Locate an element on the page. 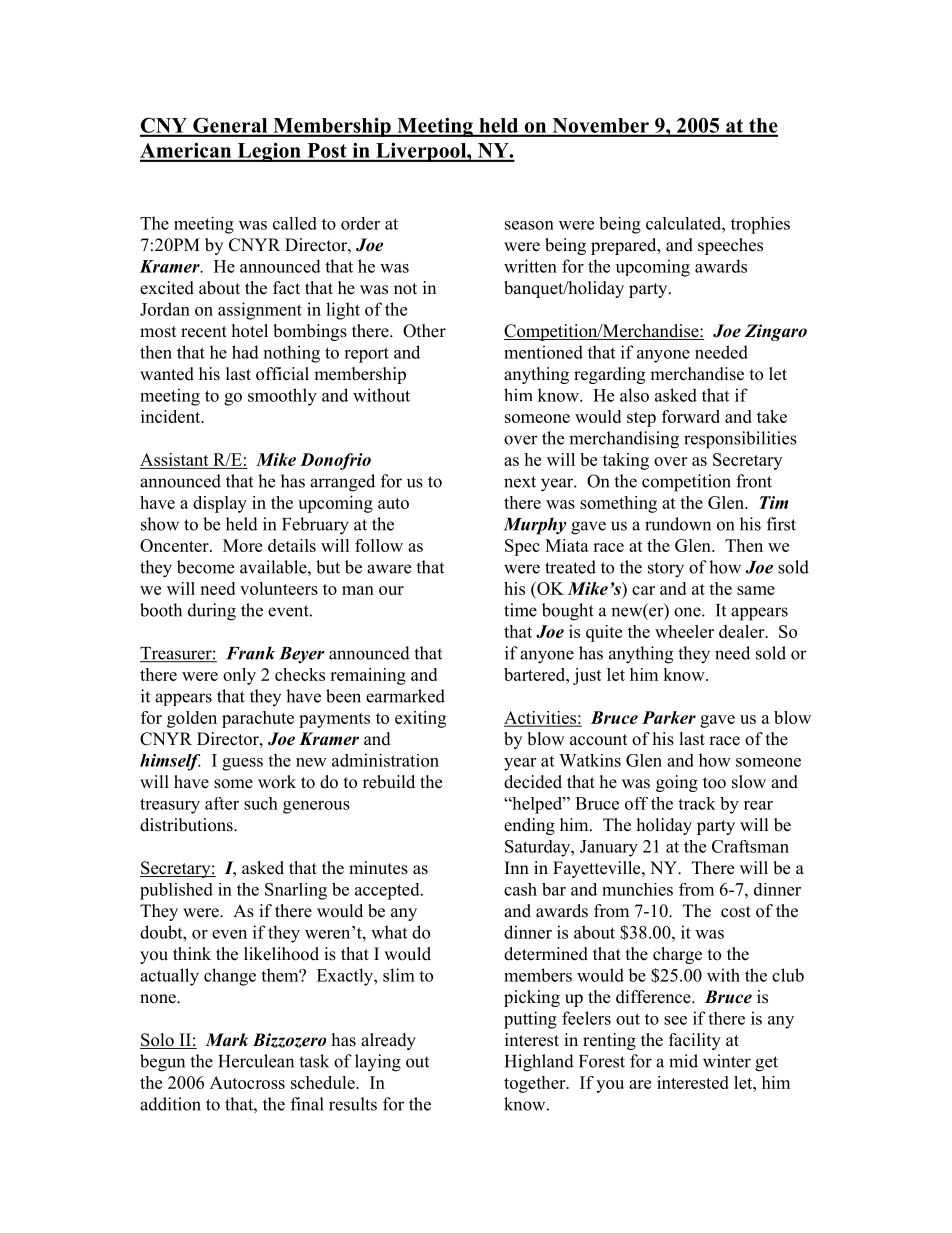  time is located at coordinates (520, 610).
